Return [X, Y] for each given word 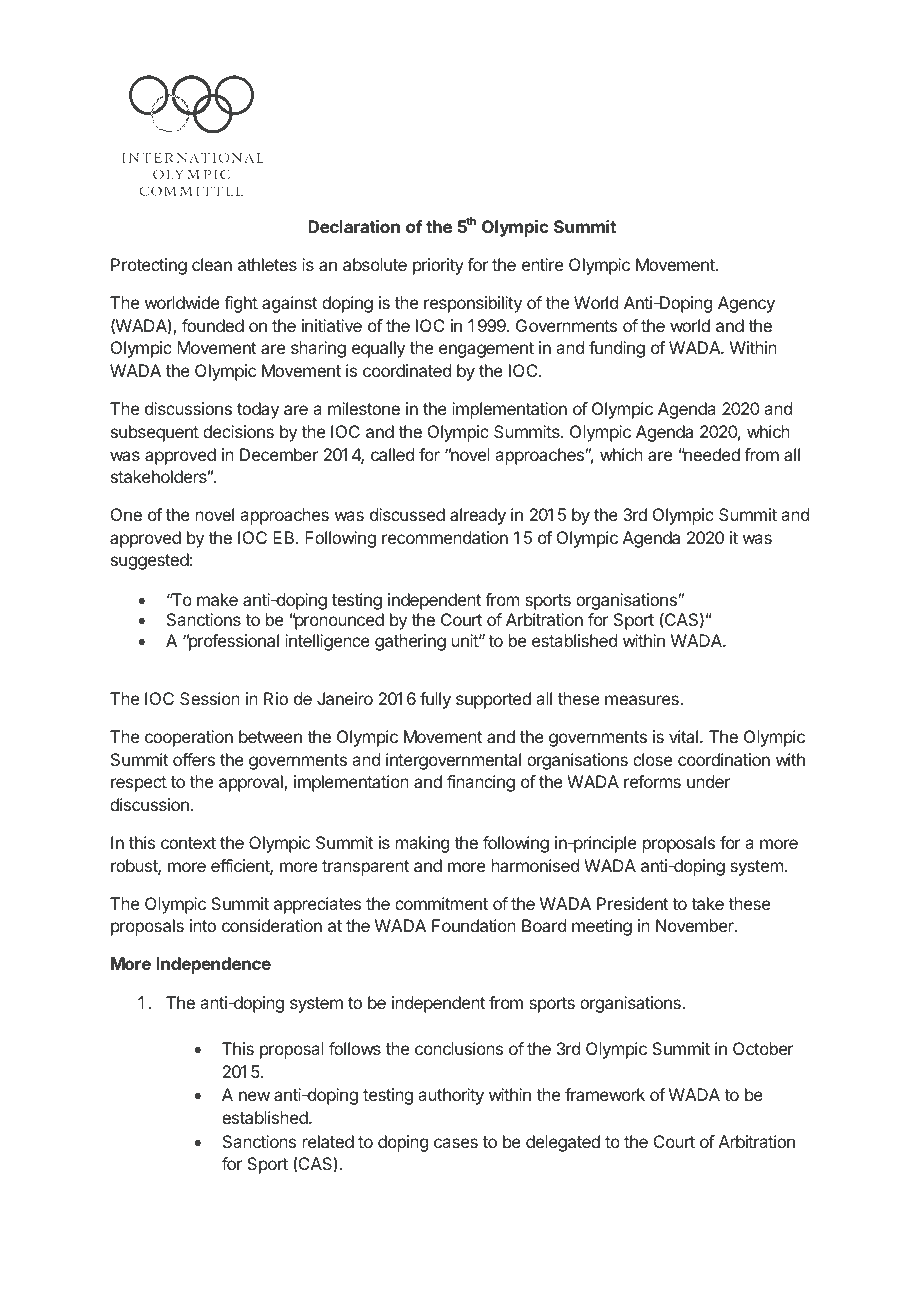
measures [643, 700]
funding [617, 349]
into [203, 925]
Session [210, 698]
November [696, 925]
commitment [441, 903]
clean [212, 264]
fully [435, 700]
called [392, 454]
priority [438, 266]
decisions [238, 431]
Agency [746, 304]
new [254, 1096]
